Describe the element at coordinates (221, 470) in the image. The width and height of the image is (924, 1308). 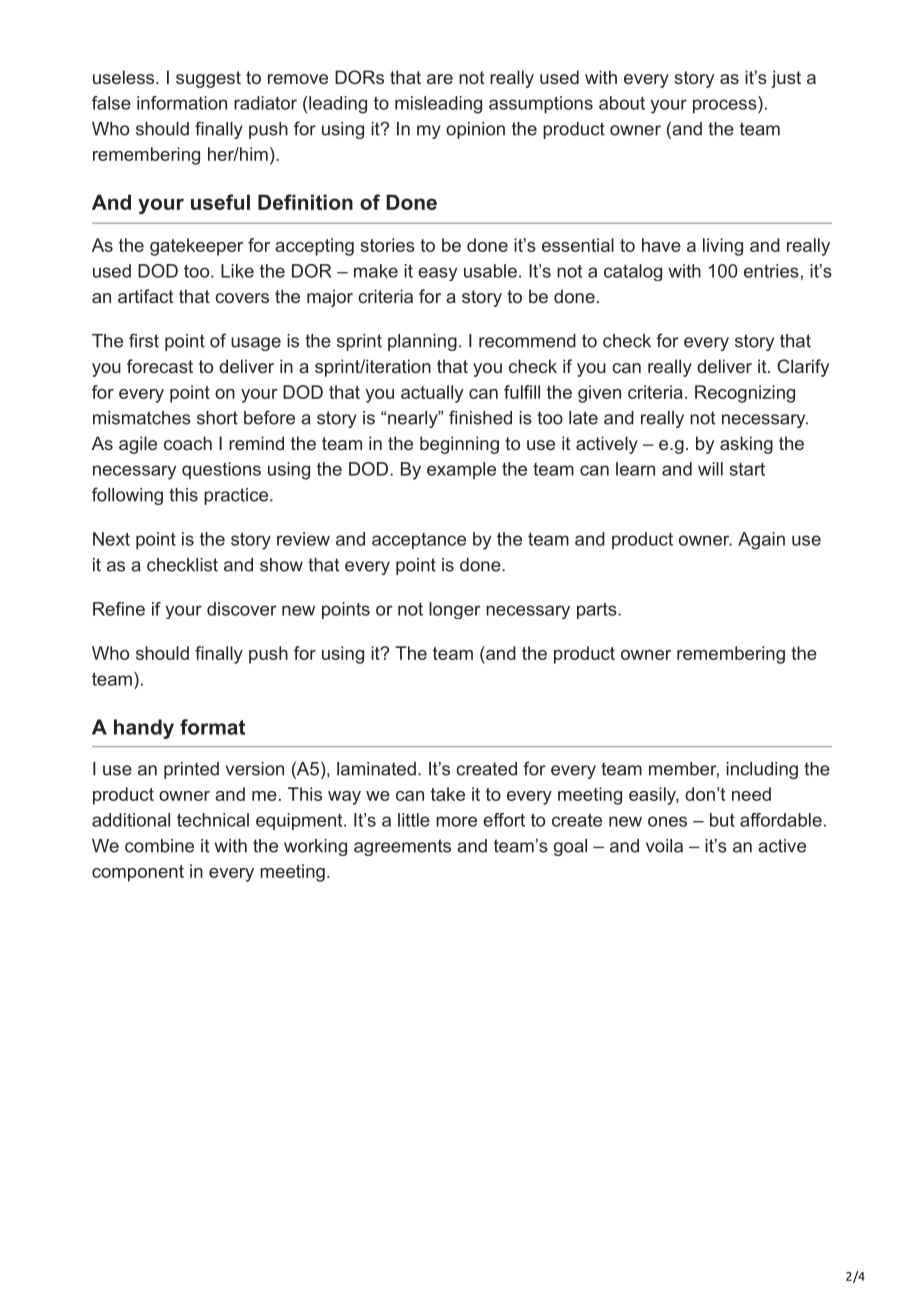
I see `questions` at that location.
